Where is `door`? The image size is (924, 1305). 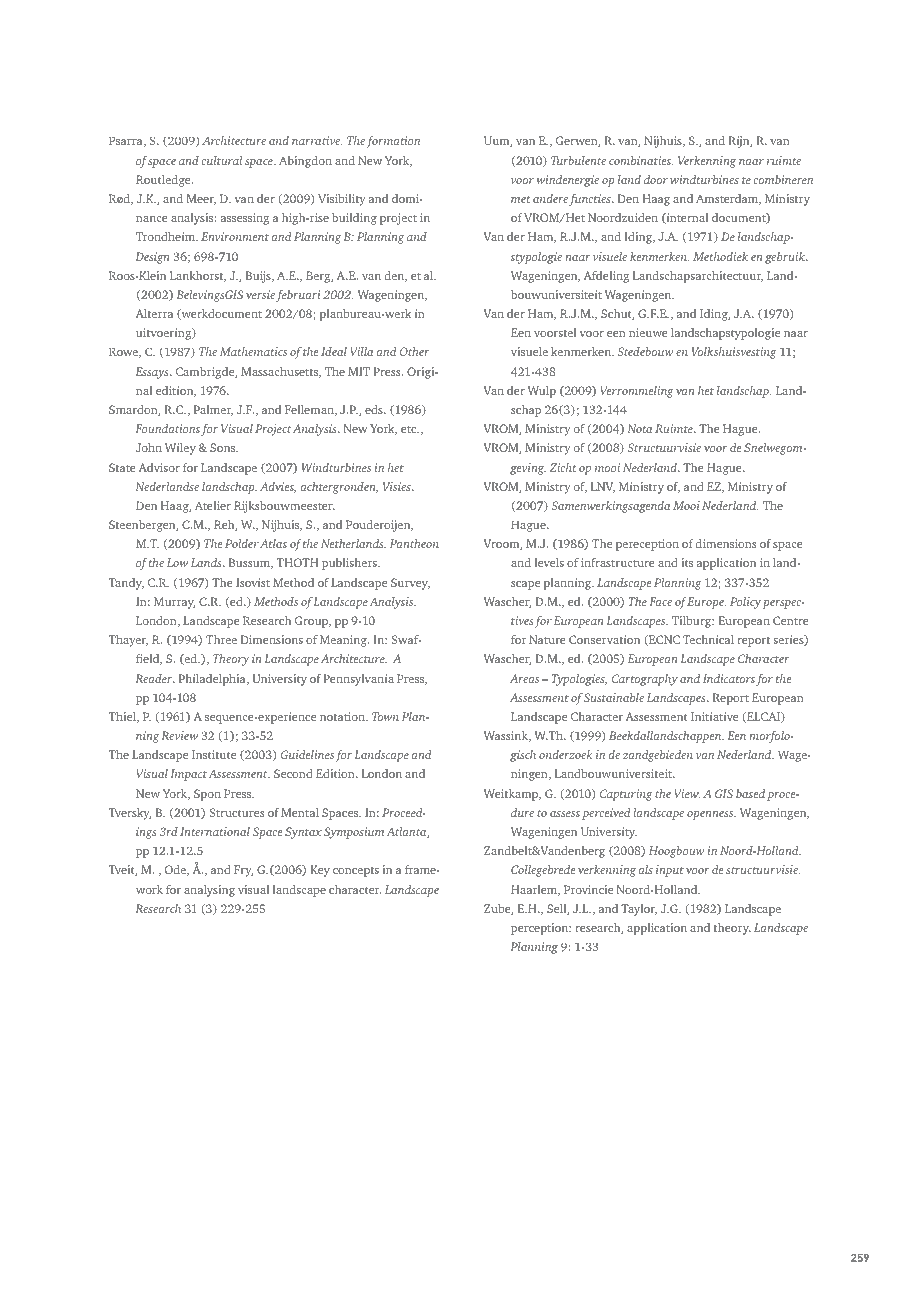
door is located at coordinates (656, 179).
